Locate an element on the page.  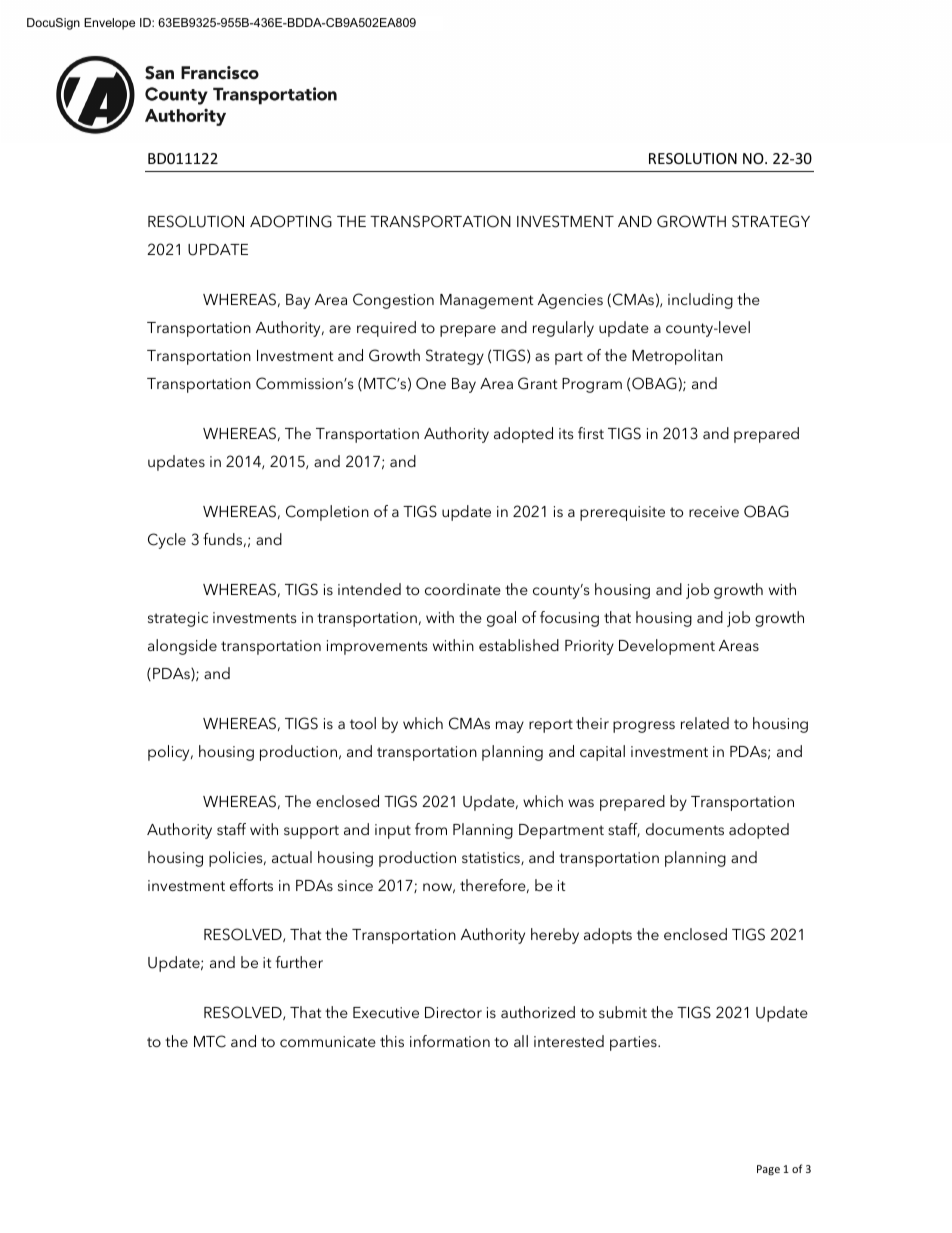
Management is located at coordinates (486, 301).
